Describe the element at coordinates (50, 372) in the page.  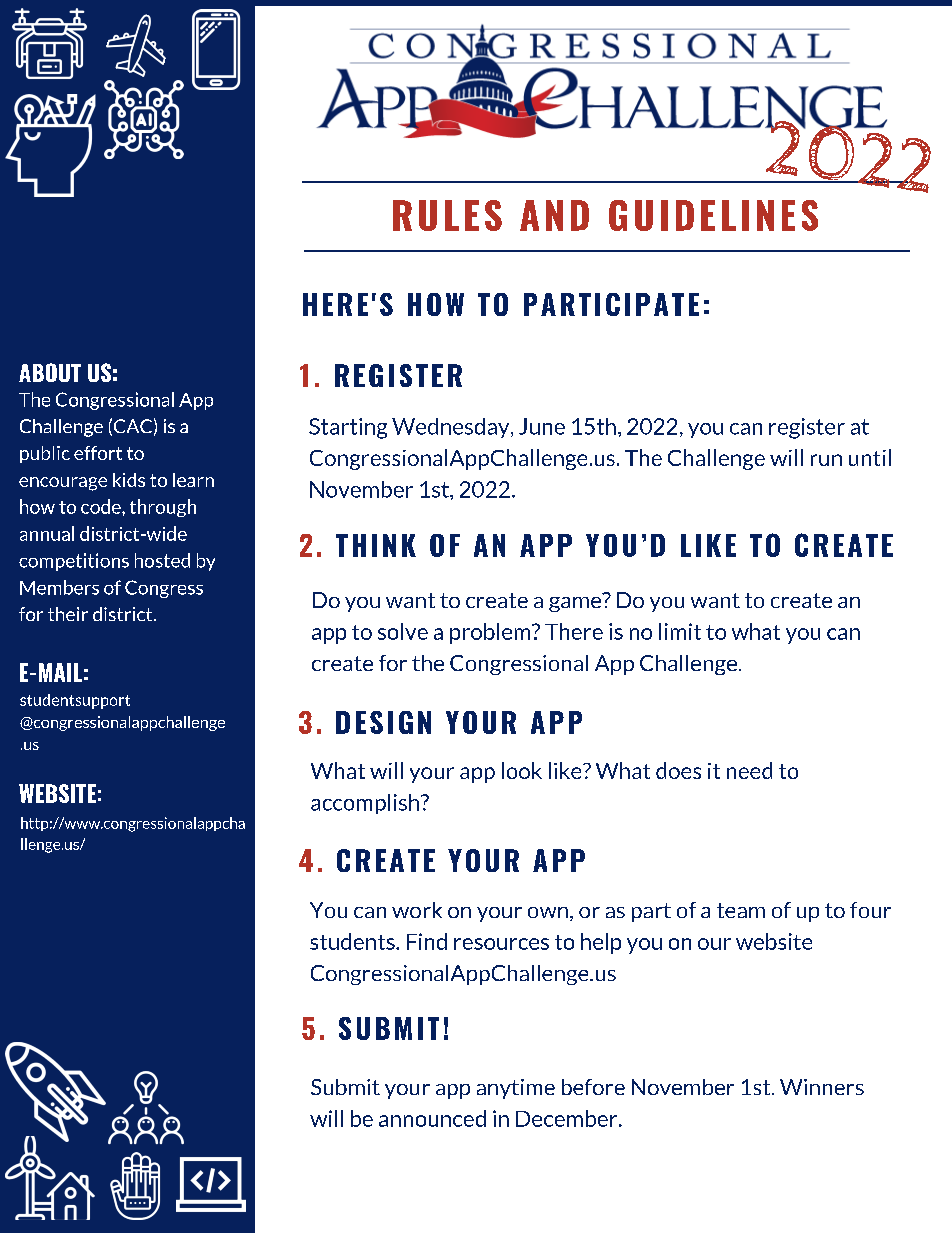
I see `ABOUT` at that location.
